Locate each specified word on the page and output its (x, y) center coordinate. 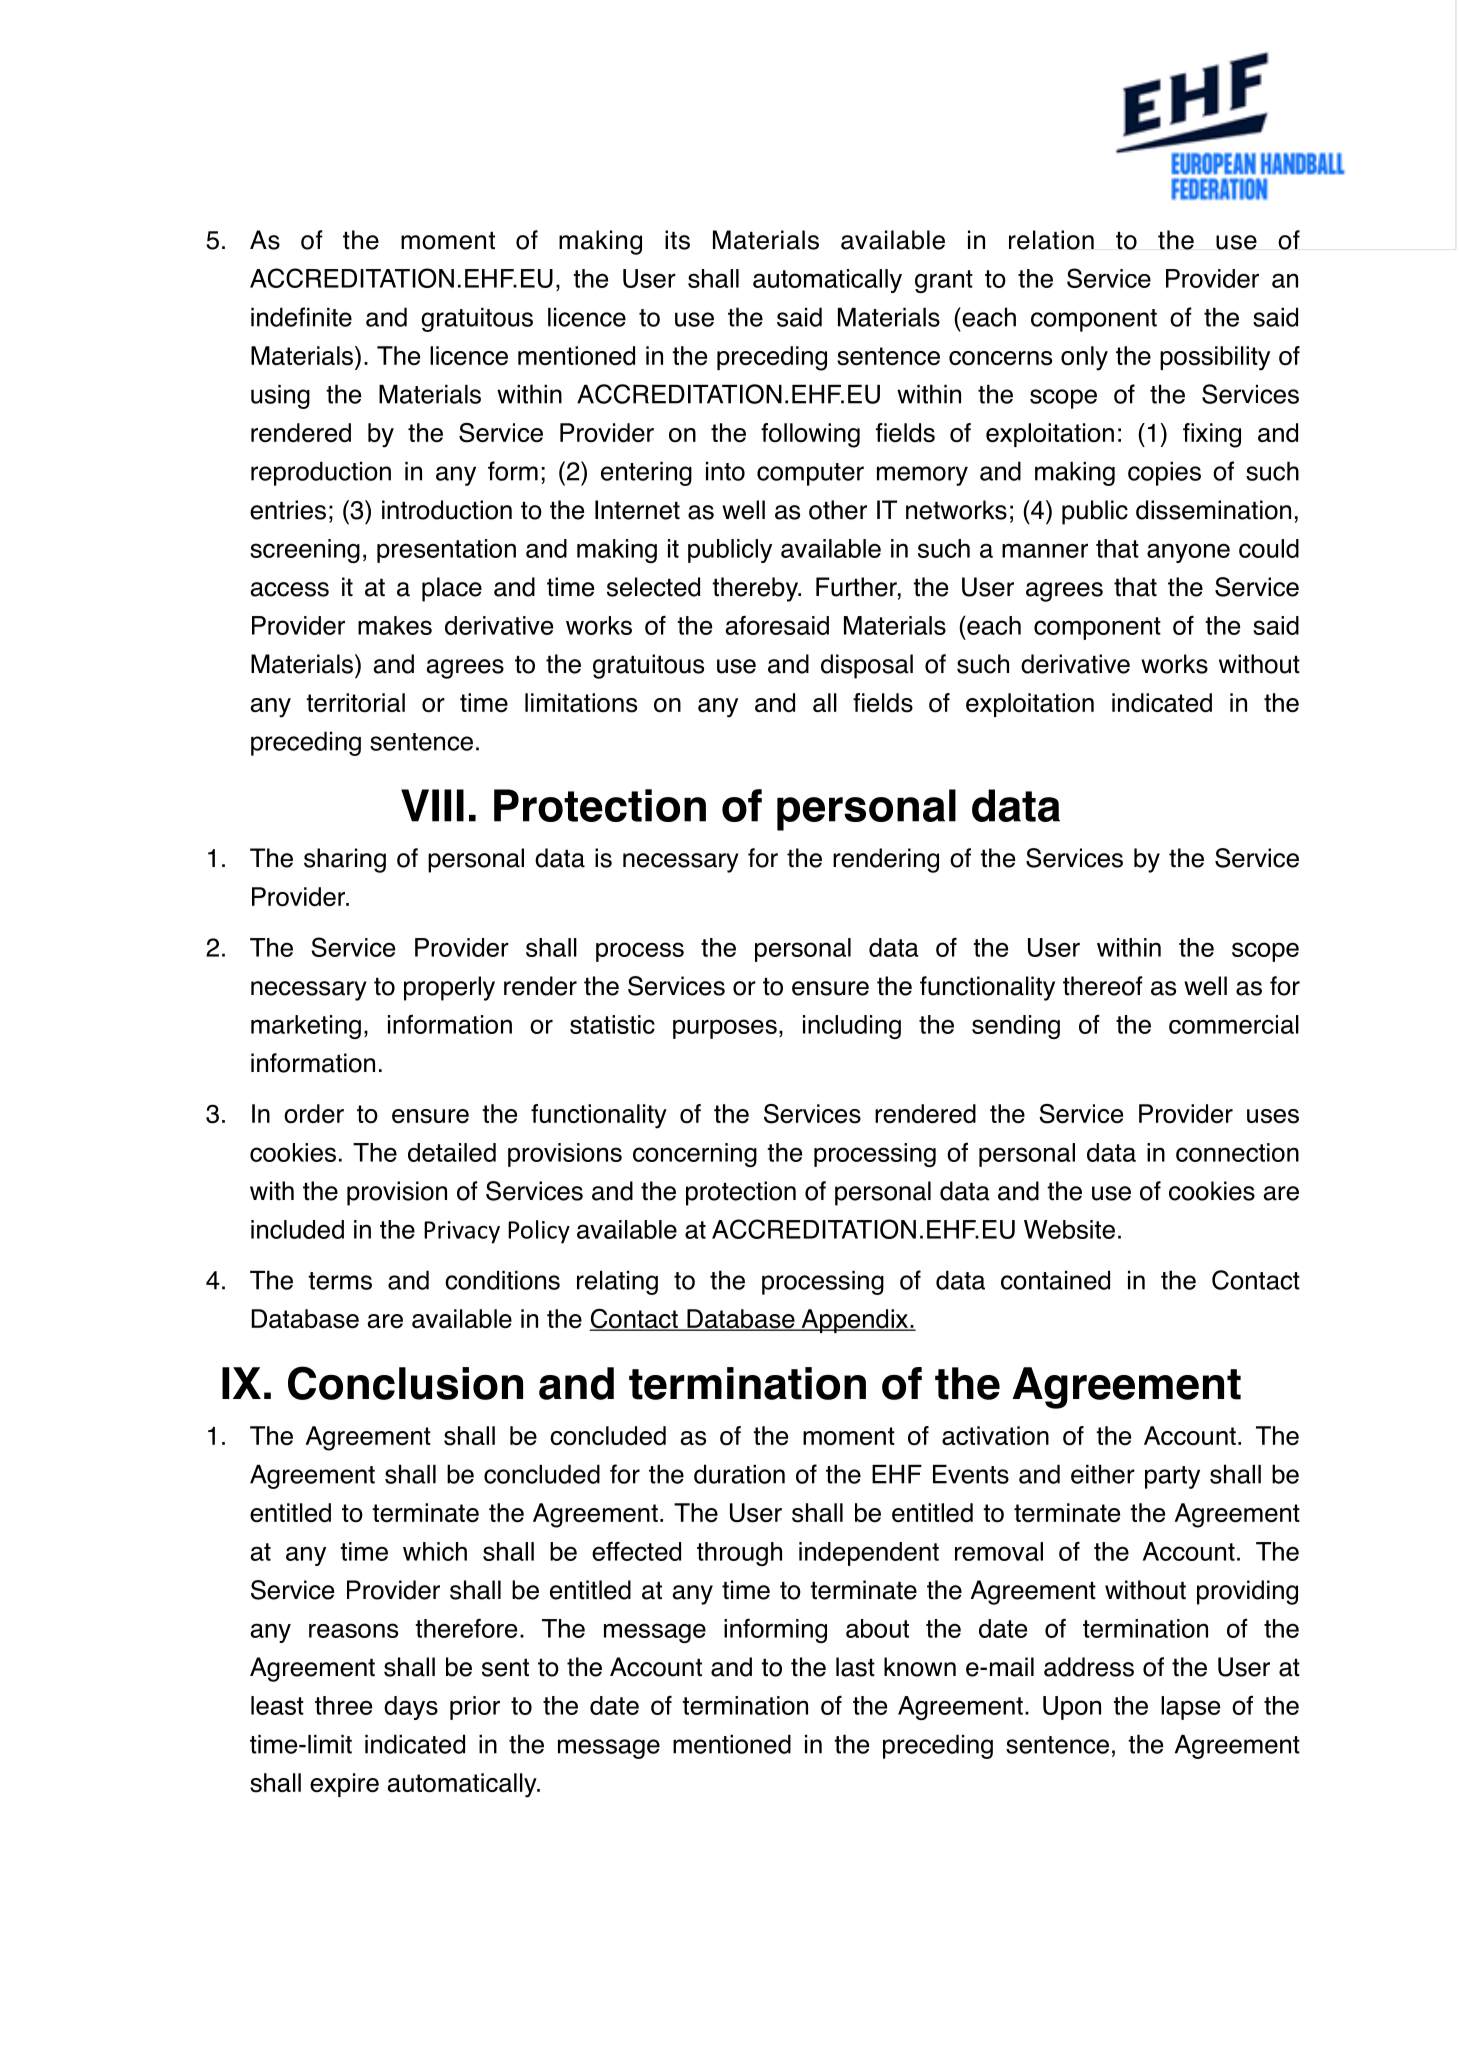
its (677, 240)
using (280, 397)
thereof (1103, 986)
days (411, 1708)
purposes (725, 1029)
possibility (1215, 358)
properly (449, 988)
